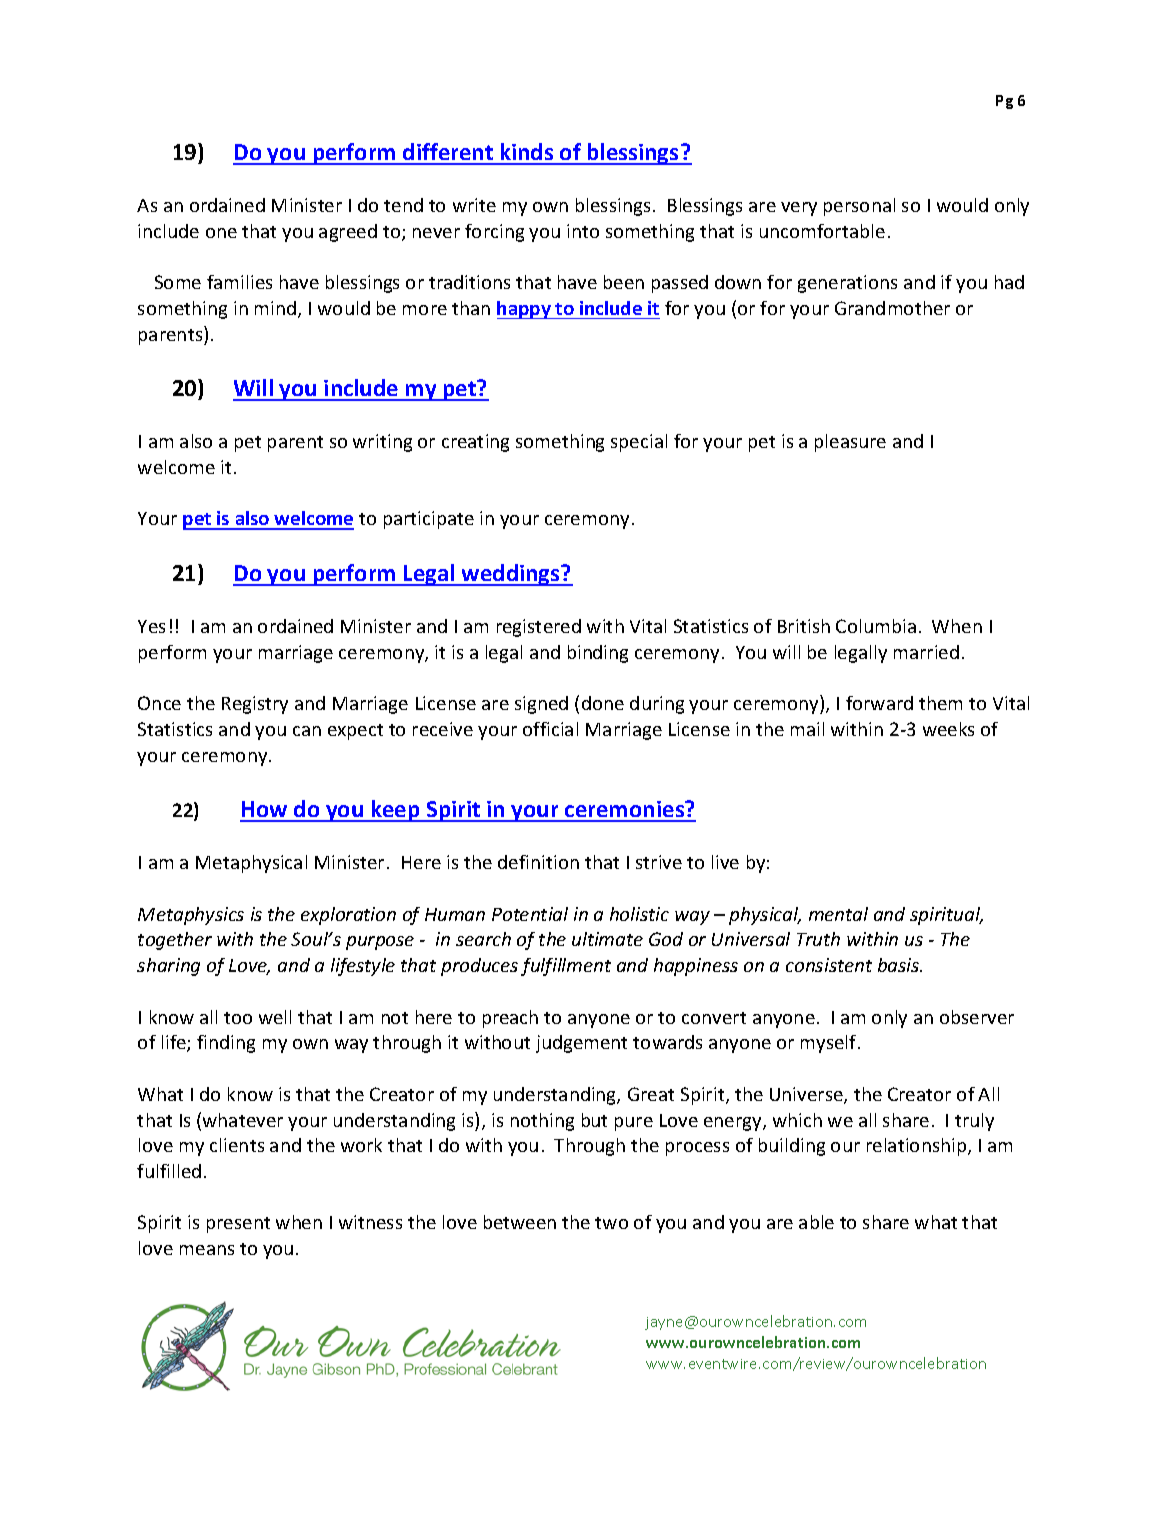  I want to click on families, so click(239, 282).
